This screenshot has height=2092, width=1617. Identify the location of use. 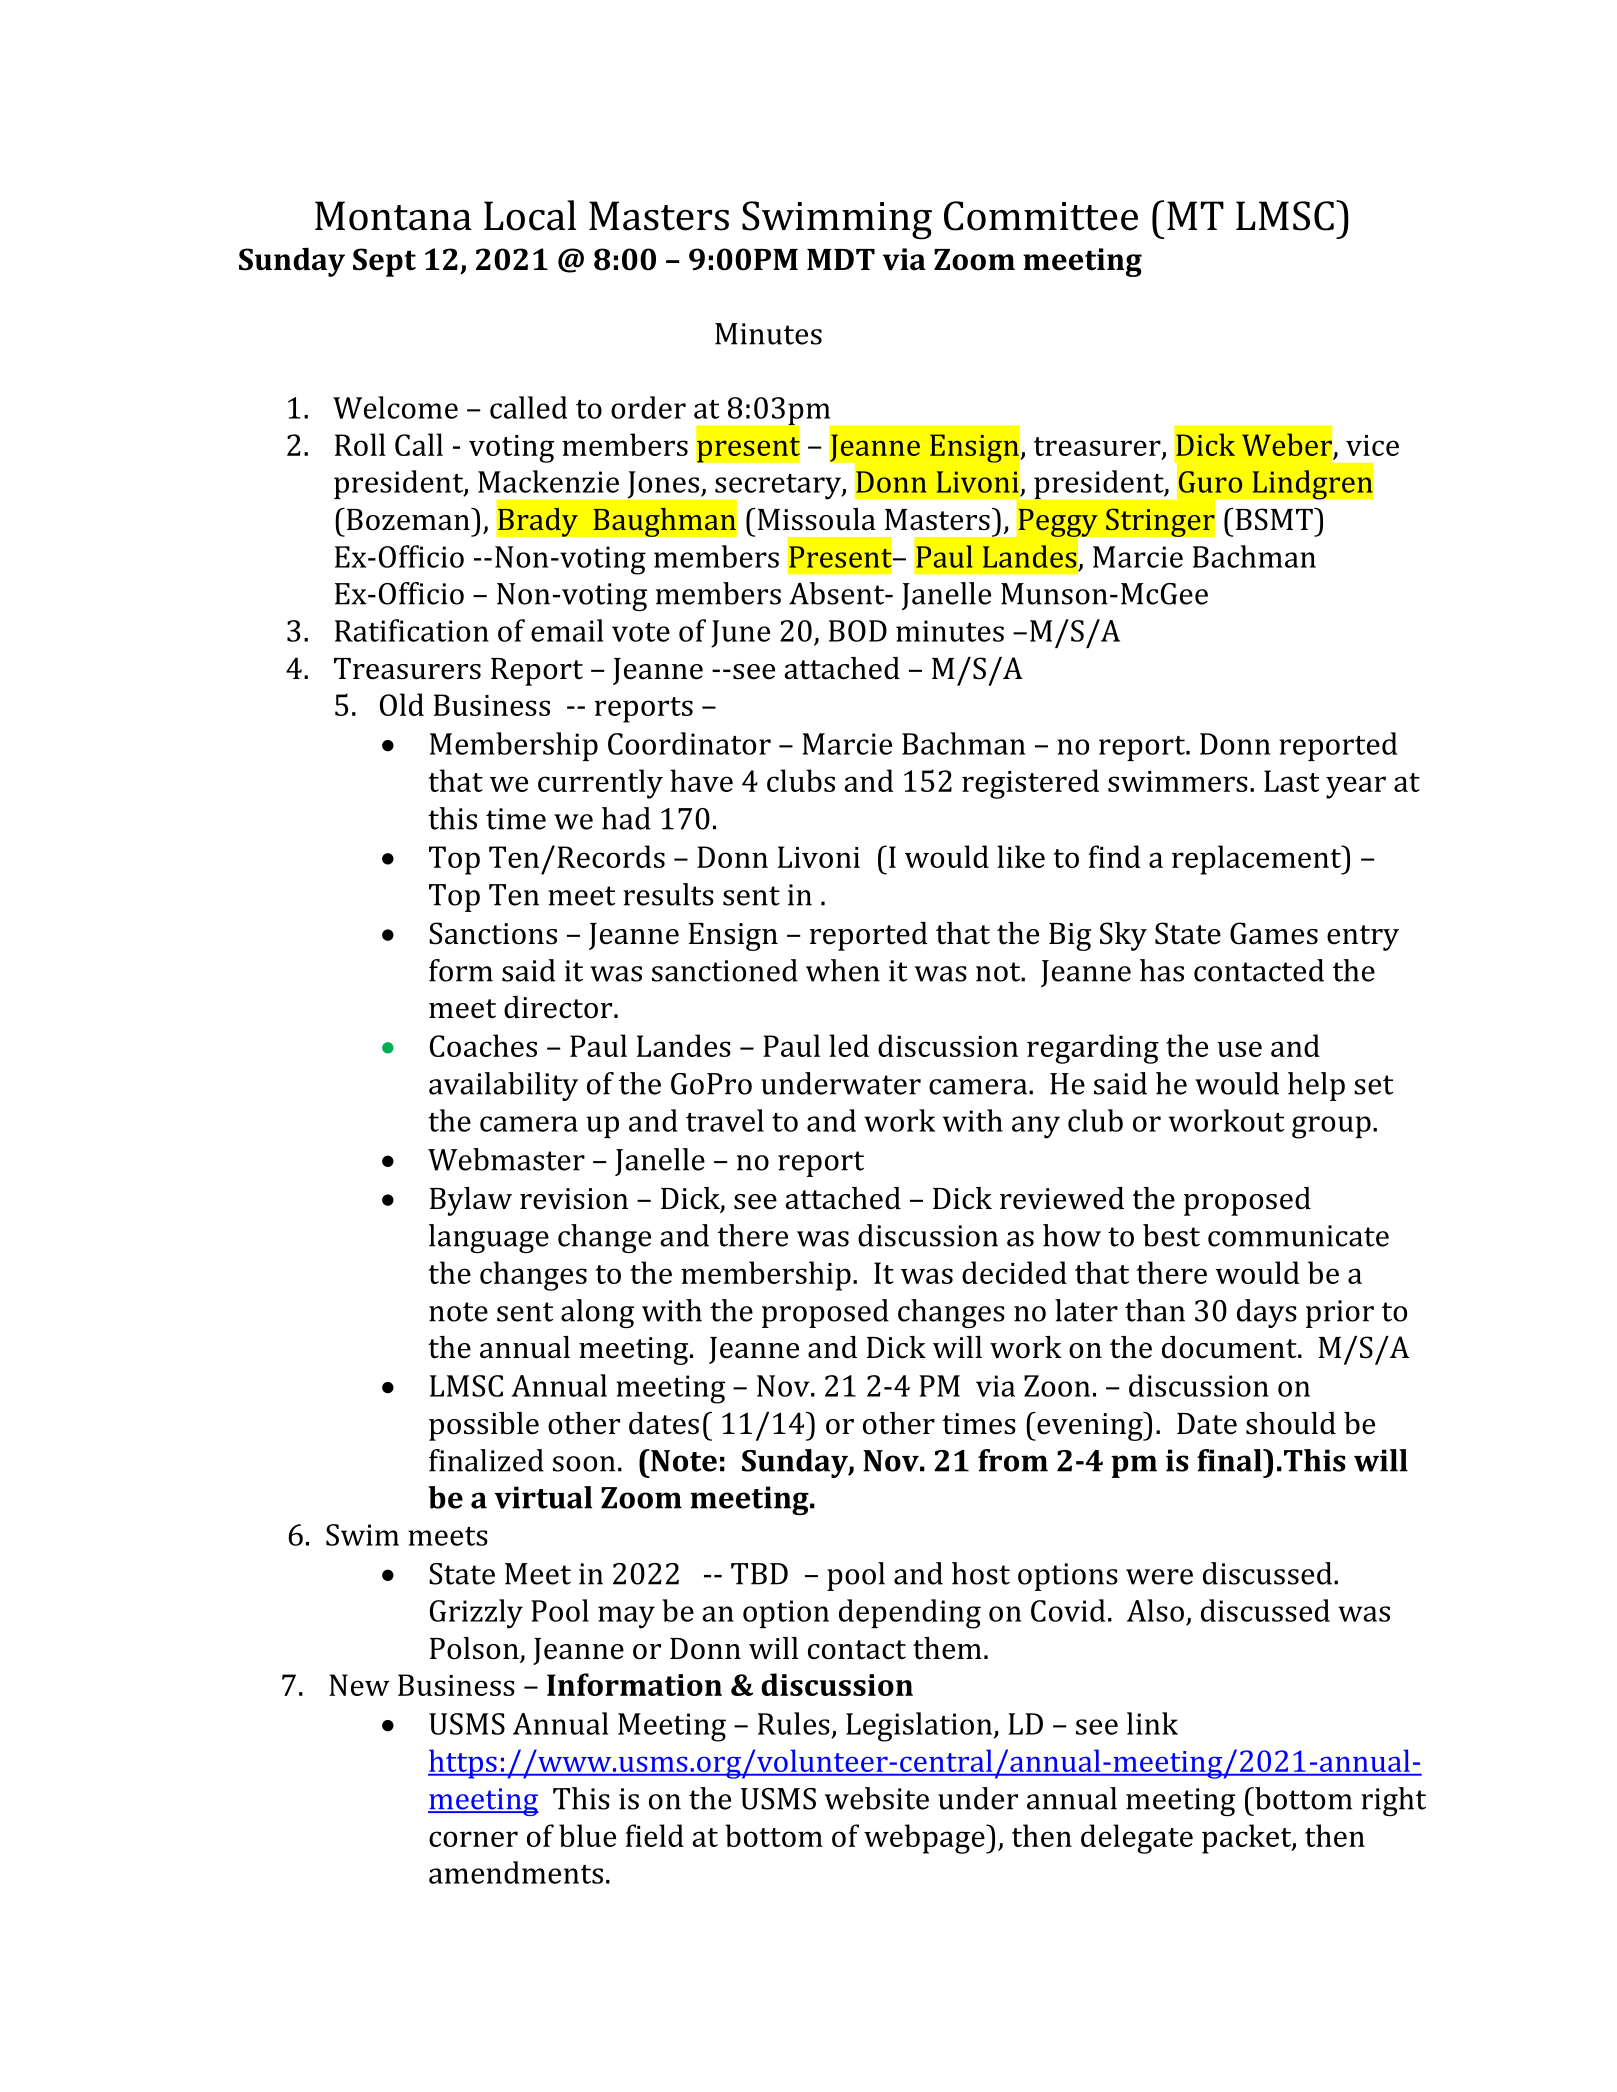
(1239, 1049).
